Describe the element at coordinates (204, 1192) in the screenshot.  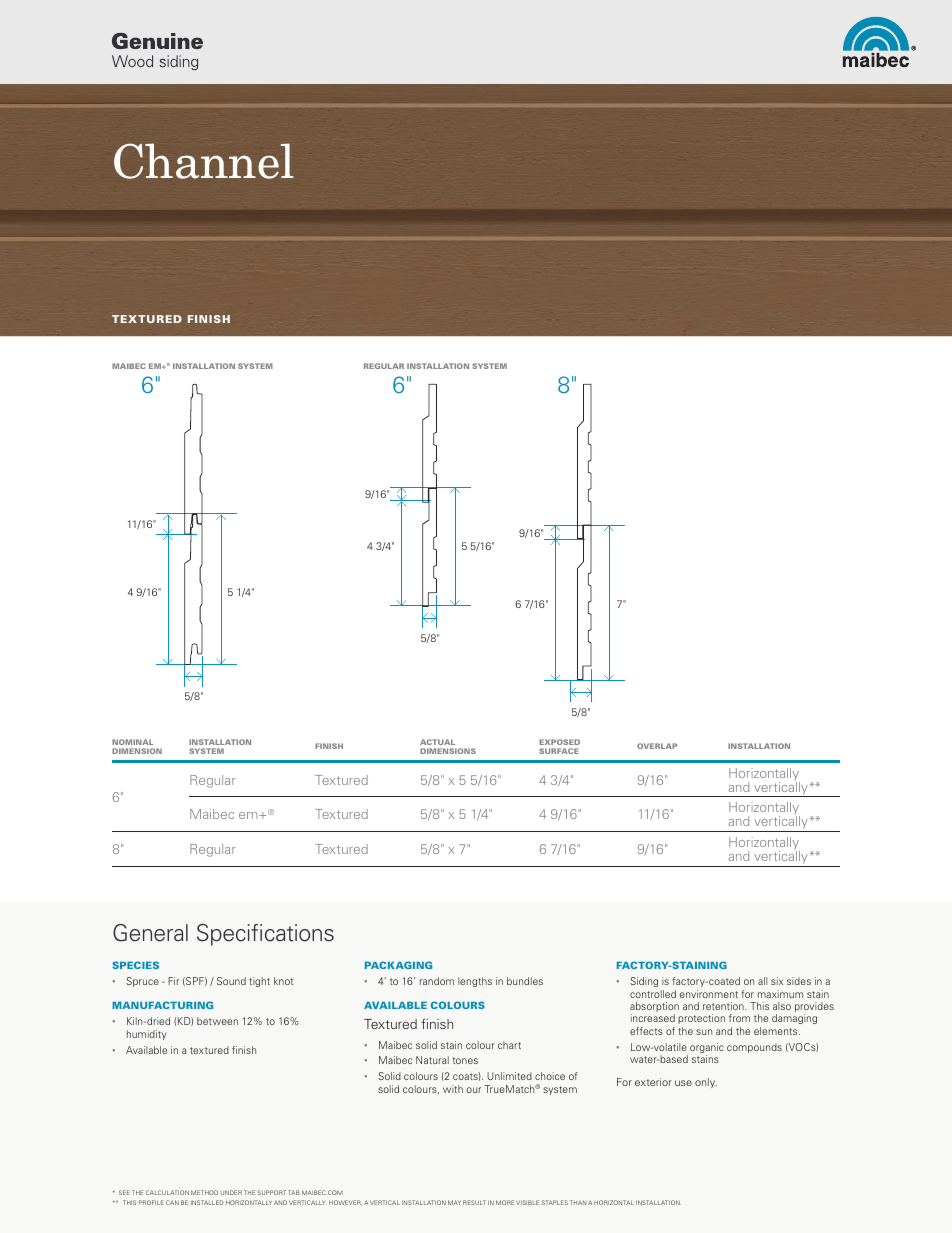
I see `METHOD` at that location.
